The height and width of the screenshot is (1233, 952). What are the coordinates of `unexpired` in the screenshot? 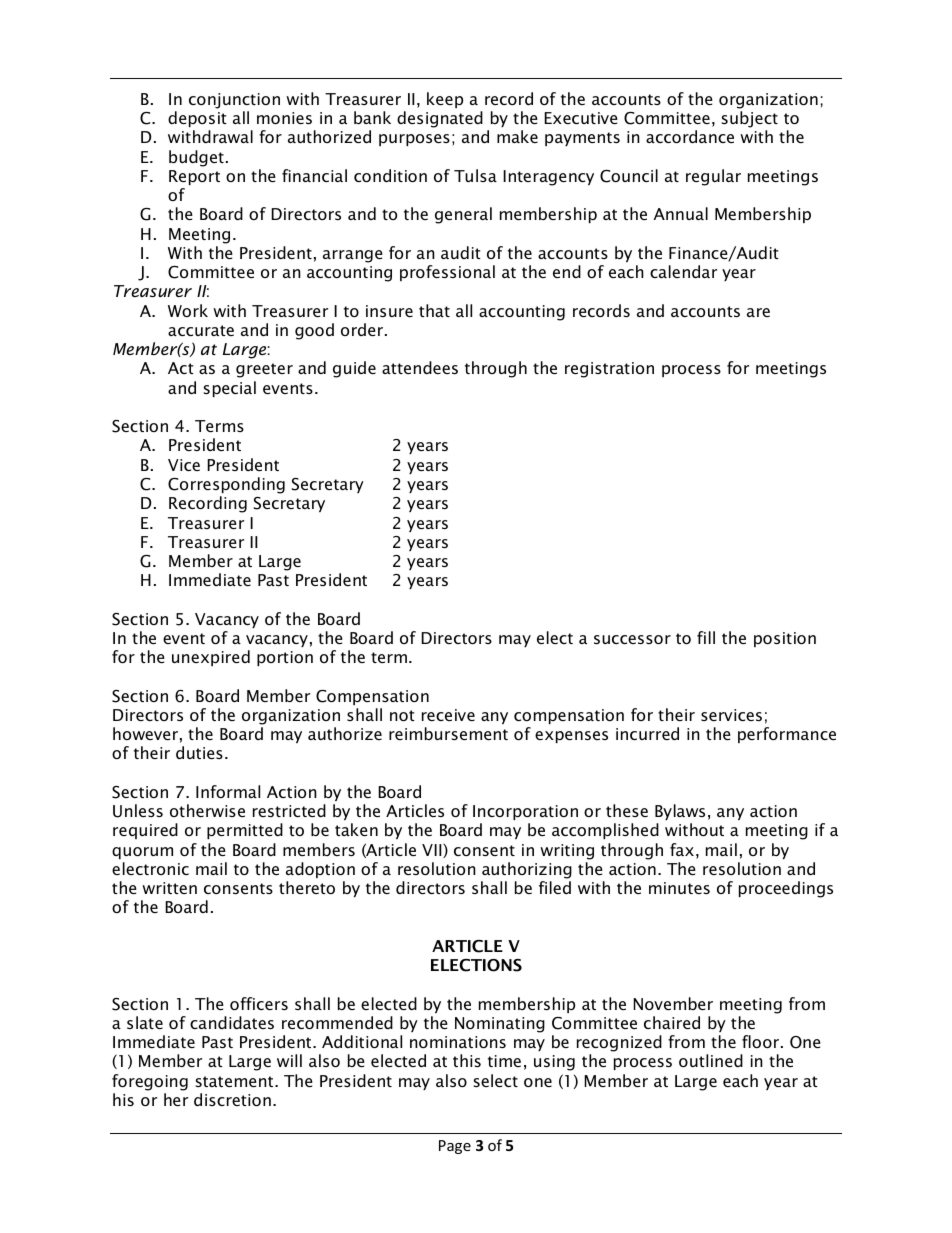 It's located at (211, 658).
